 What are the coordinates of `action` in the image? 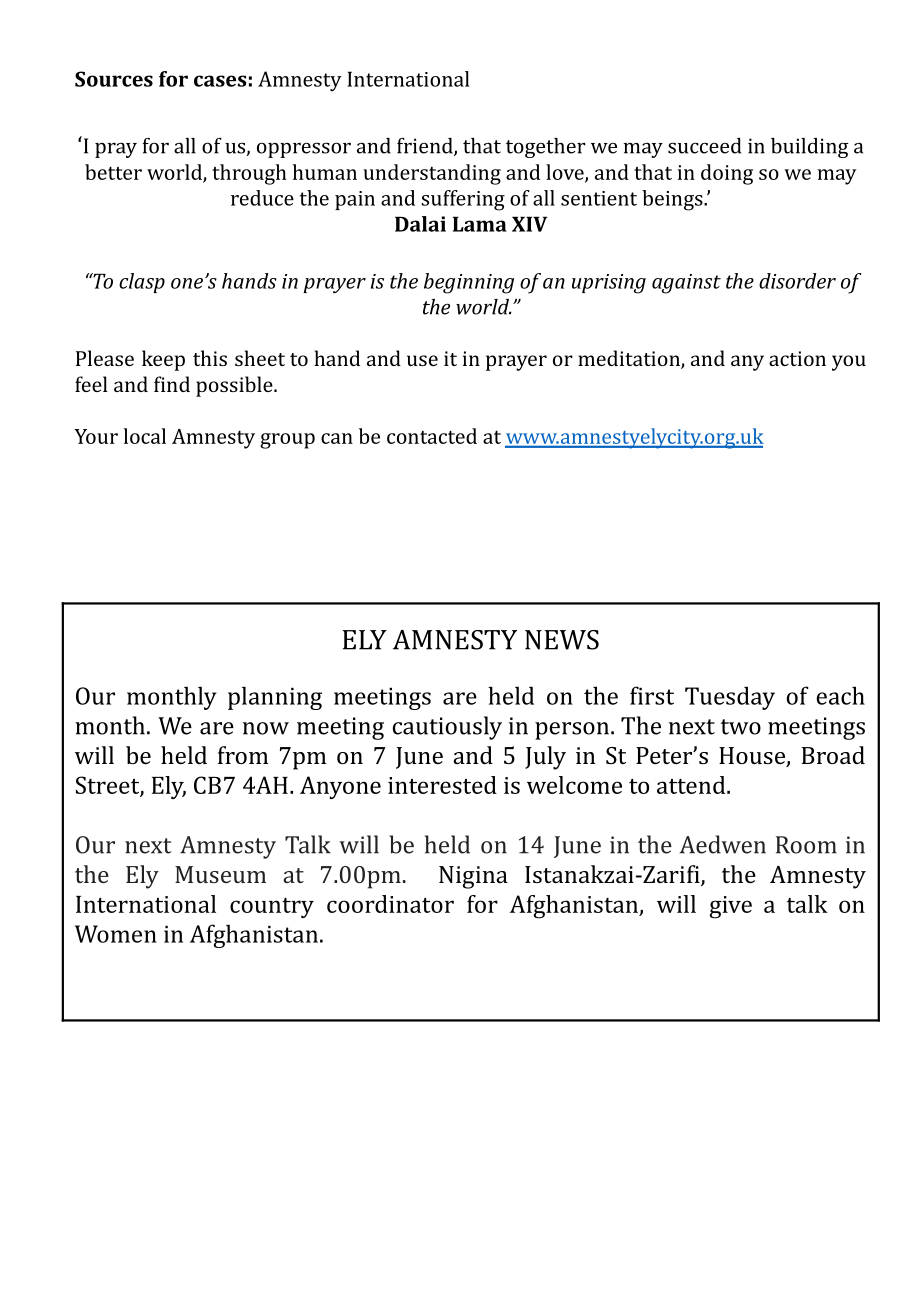 It's located at (797, 358).
